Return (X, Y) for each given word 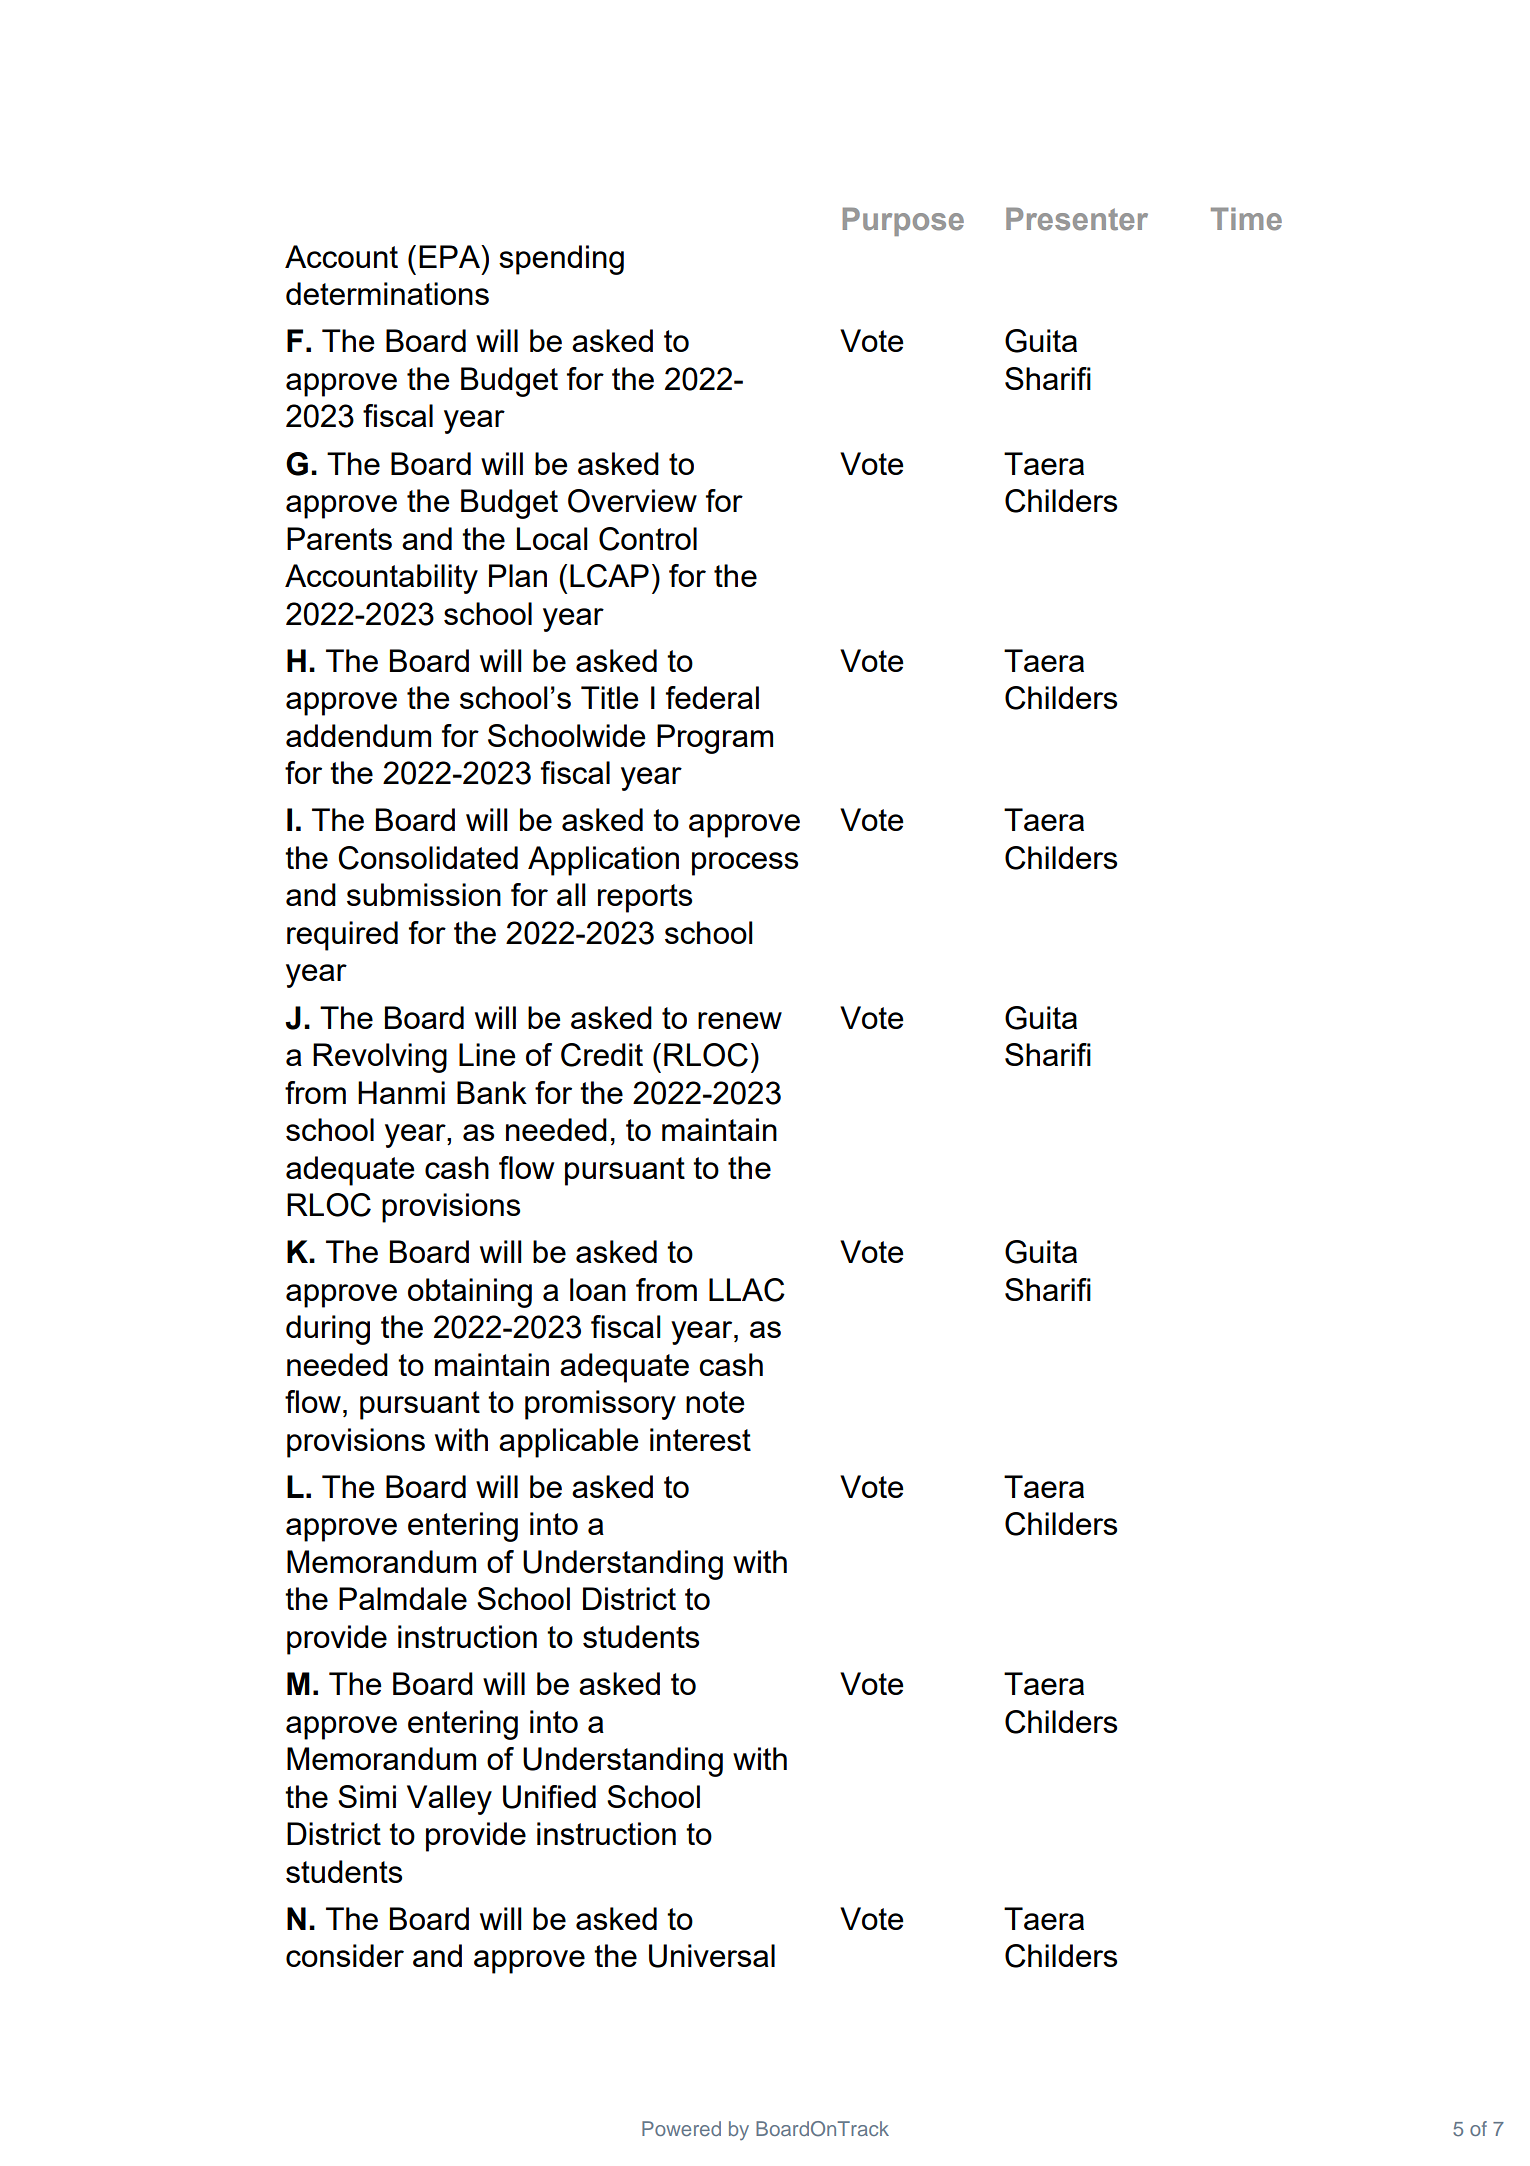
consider (345, 1955)
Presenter (1077, 219)
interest (700, 1439)
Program (715, 739)
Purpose (903, 221)
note (715, 1402)
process (745, 864)
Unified (549, 1797)
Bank (492, 1092)
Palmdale (403, 1598)
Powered (681, 2128)
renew (740, 1020)
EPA (450, 256)
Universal (712, 1956)
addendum (358, 735)
